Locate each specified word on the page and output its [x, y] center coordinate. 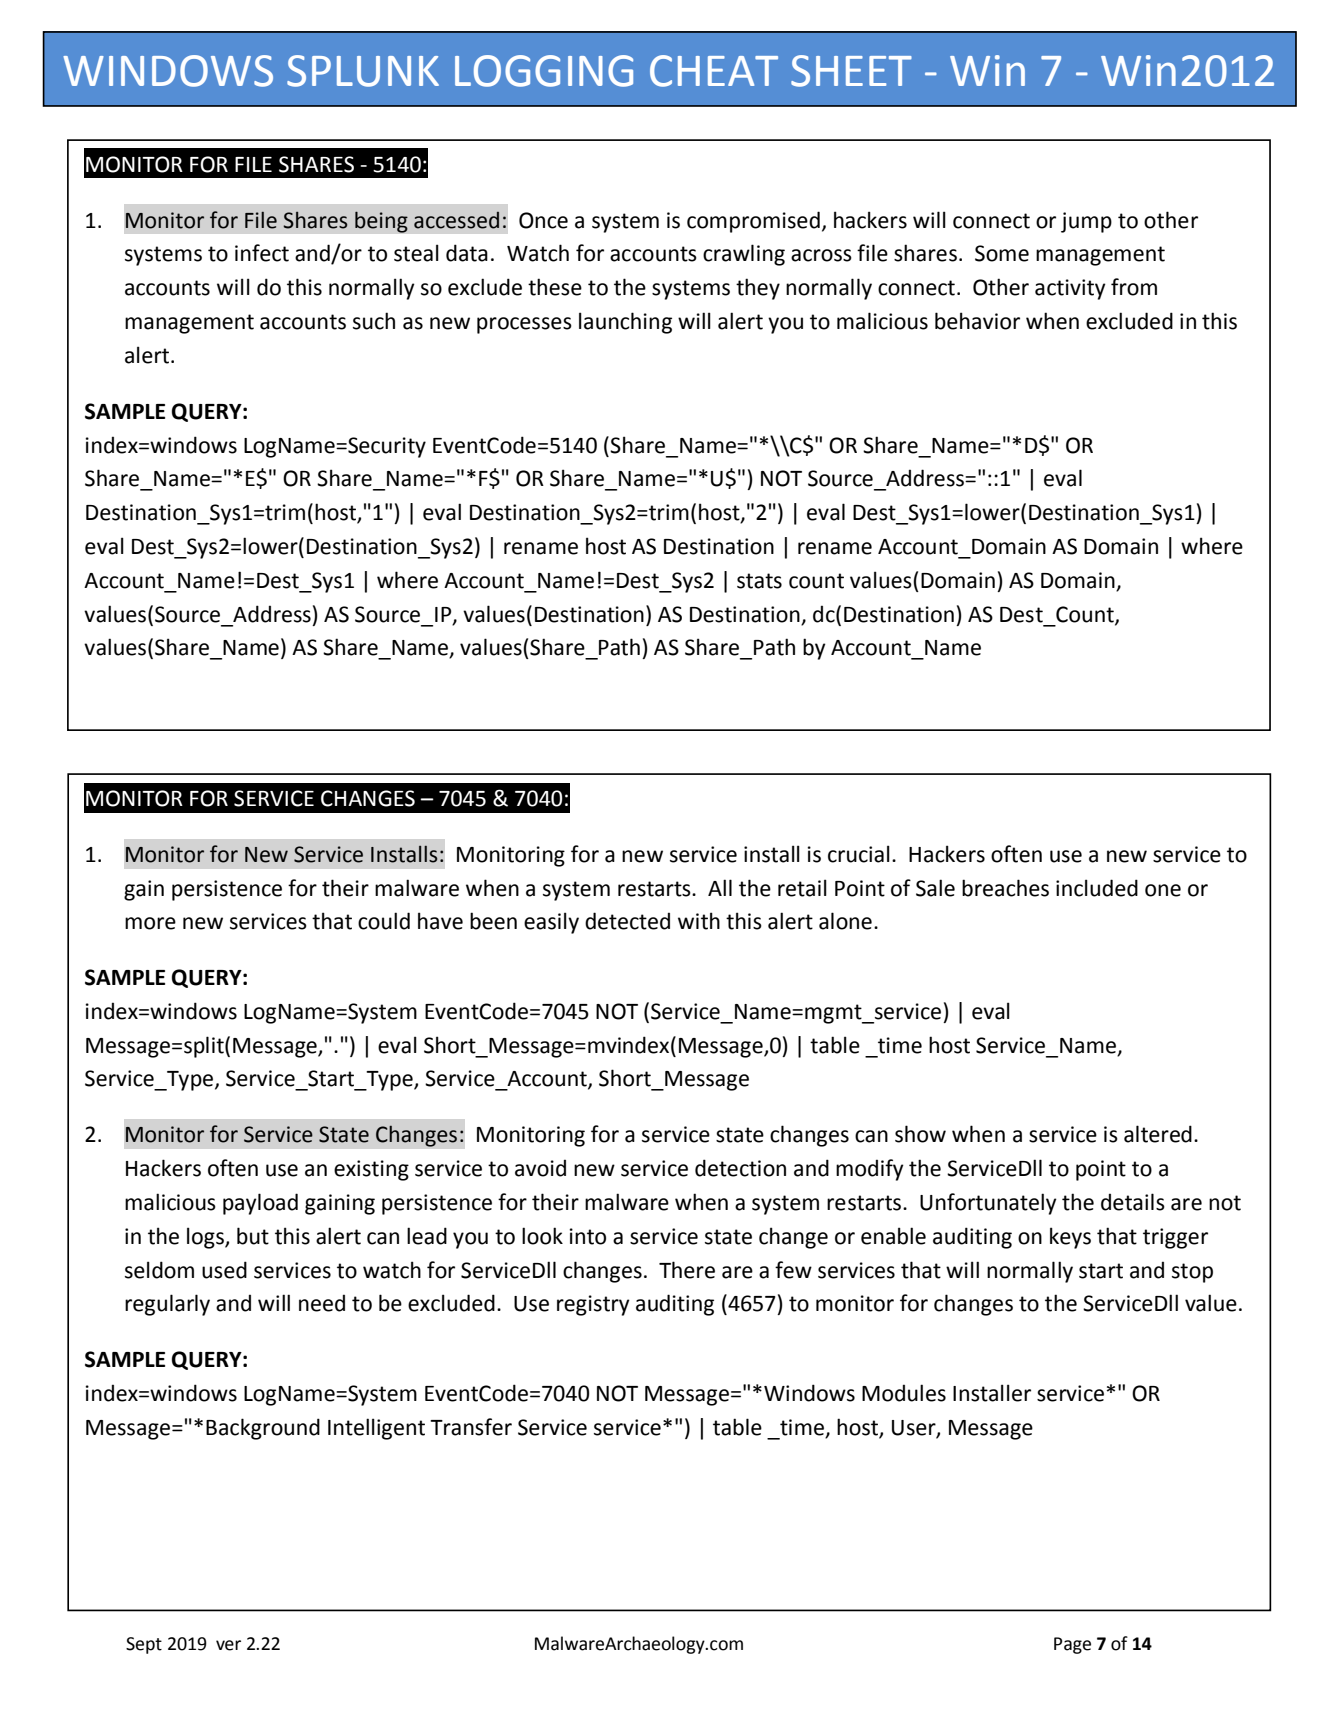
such [374, 321]
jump [1086, 222]
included [1097, 888]
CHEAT [714, 71]
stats [759, 581]
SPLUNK [363, 71]
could [384, 921]
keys [1070, 1238]
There [687, 1270]
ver [228, 1645]
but [253, 1236]
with [699, 921]
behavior [977, 321]
